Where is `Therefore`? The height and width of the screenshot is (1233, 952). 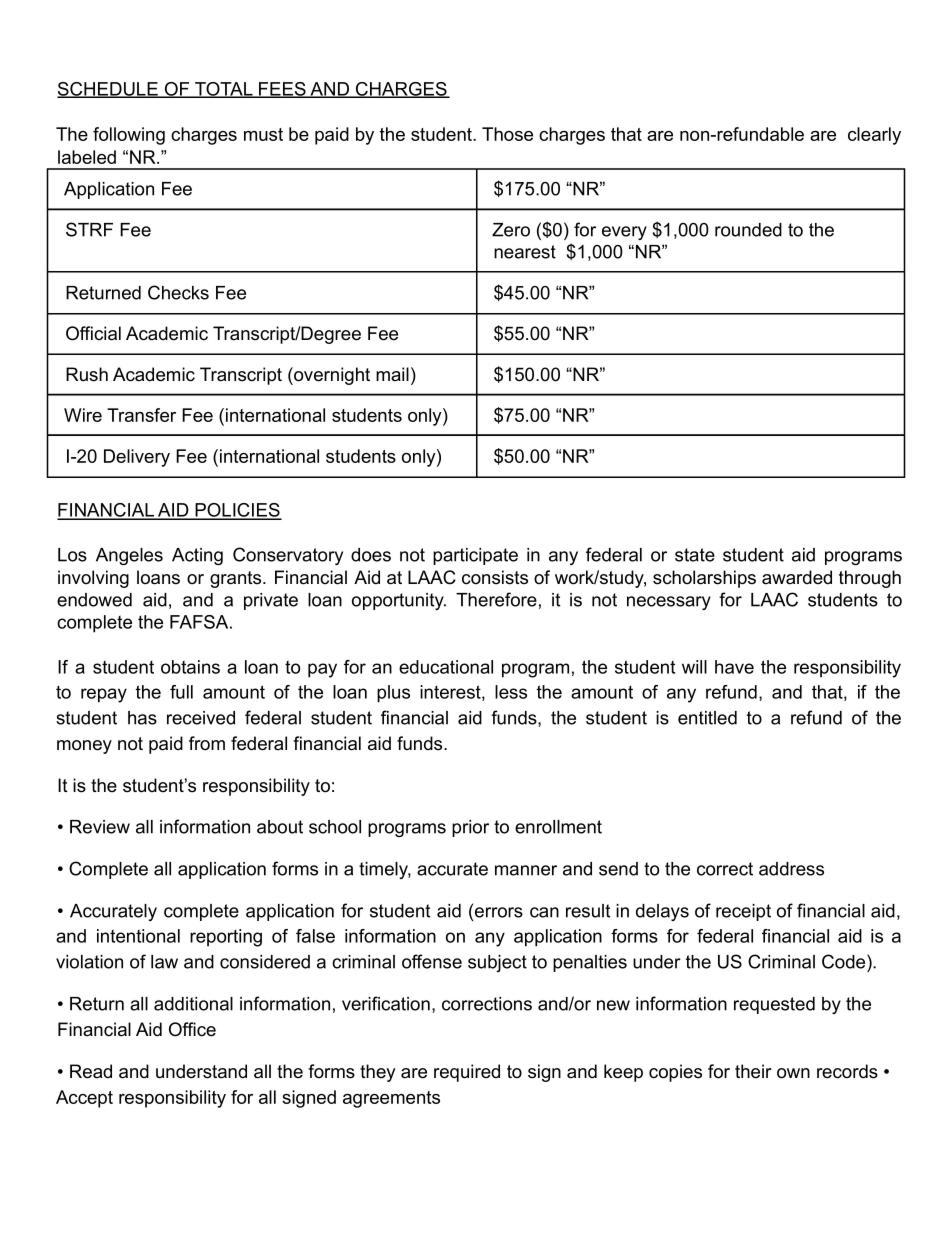
Therefore is located at coordinates (496, 599).
